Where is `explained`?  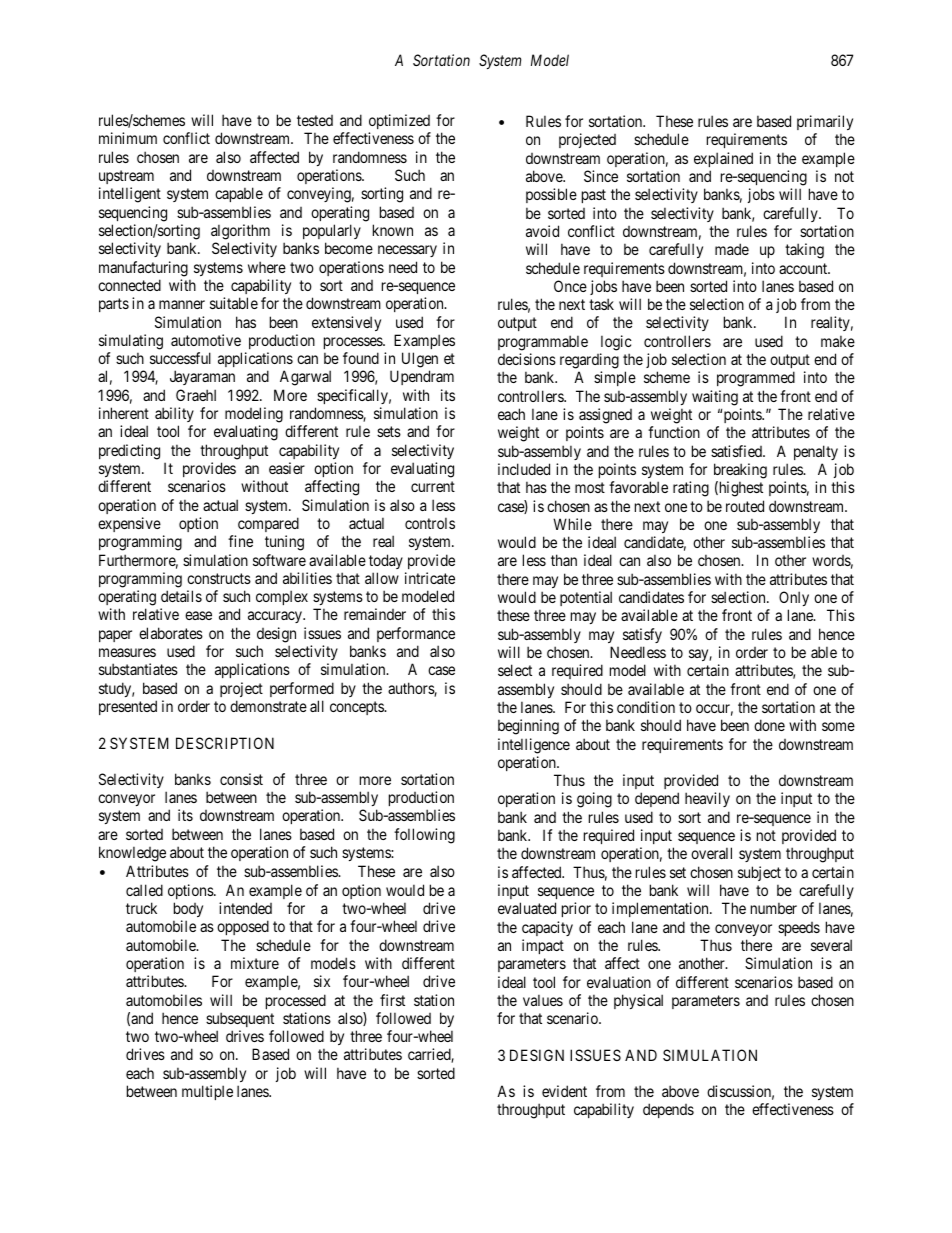
explained is located at coordinates (723, 159).
